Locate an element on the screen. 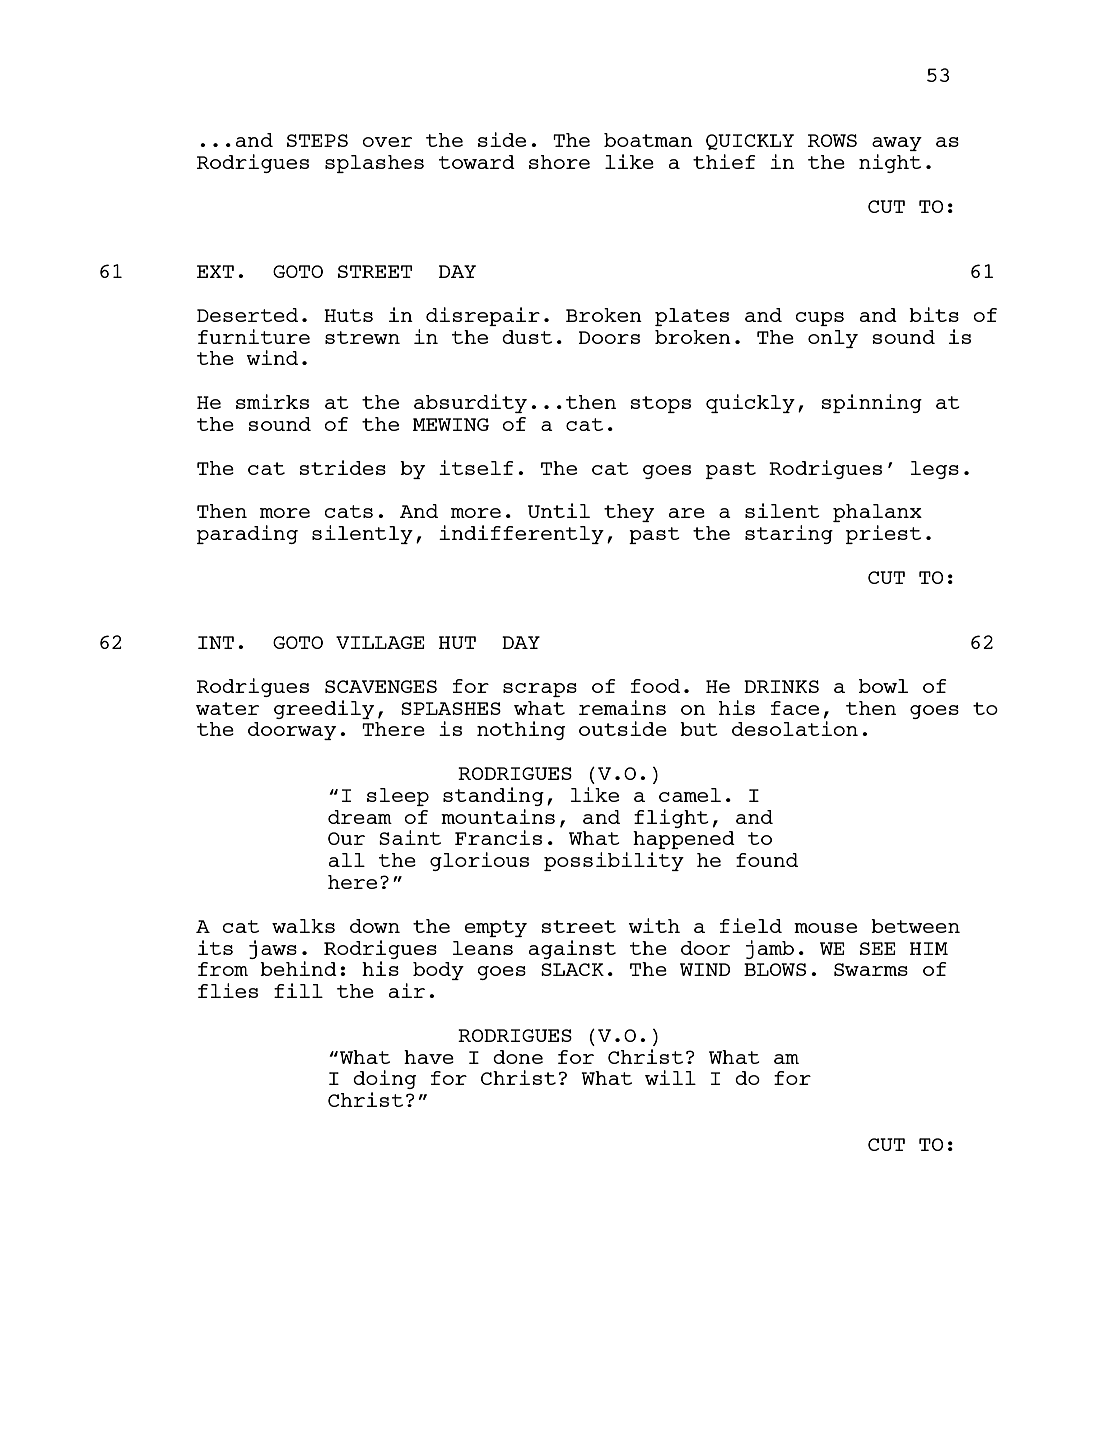  spinning is located at coordinates (871, 403).
